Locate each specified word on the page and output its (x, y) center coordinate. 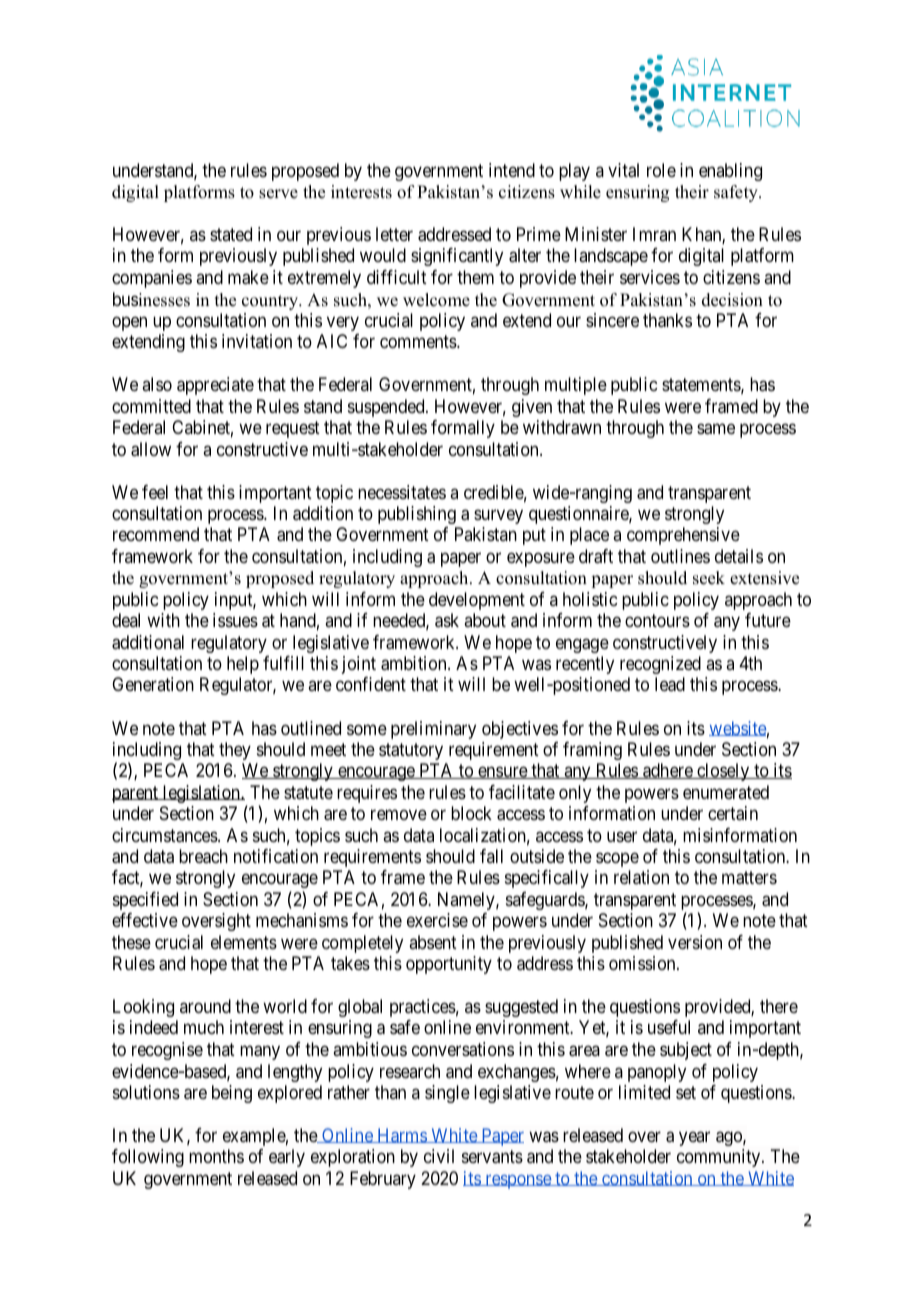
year (694, 1138)
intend (512, 170)
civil (439, 1156)
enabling (730, 172)
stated (231, 234)
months (216, 1156)
